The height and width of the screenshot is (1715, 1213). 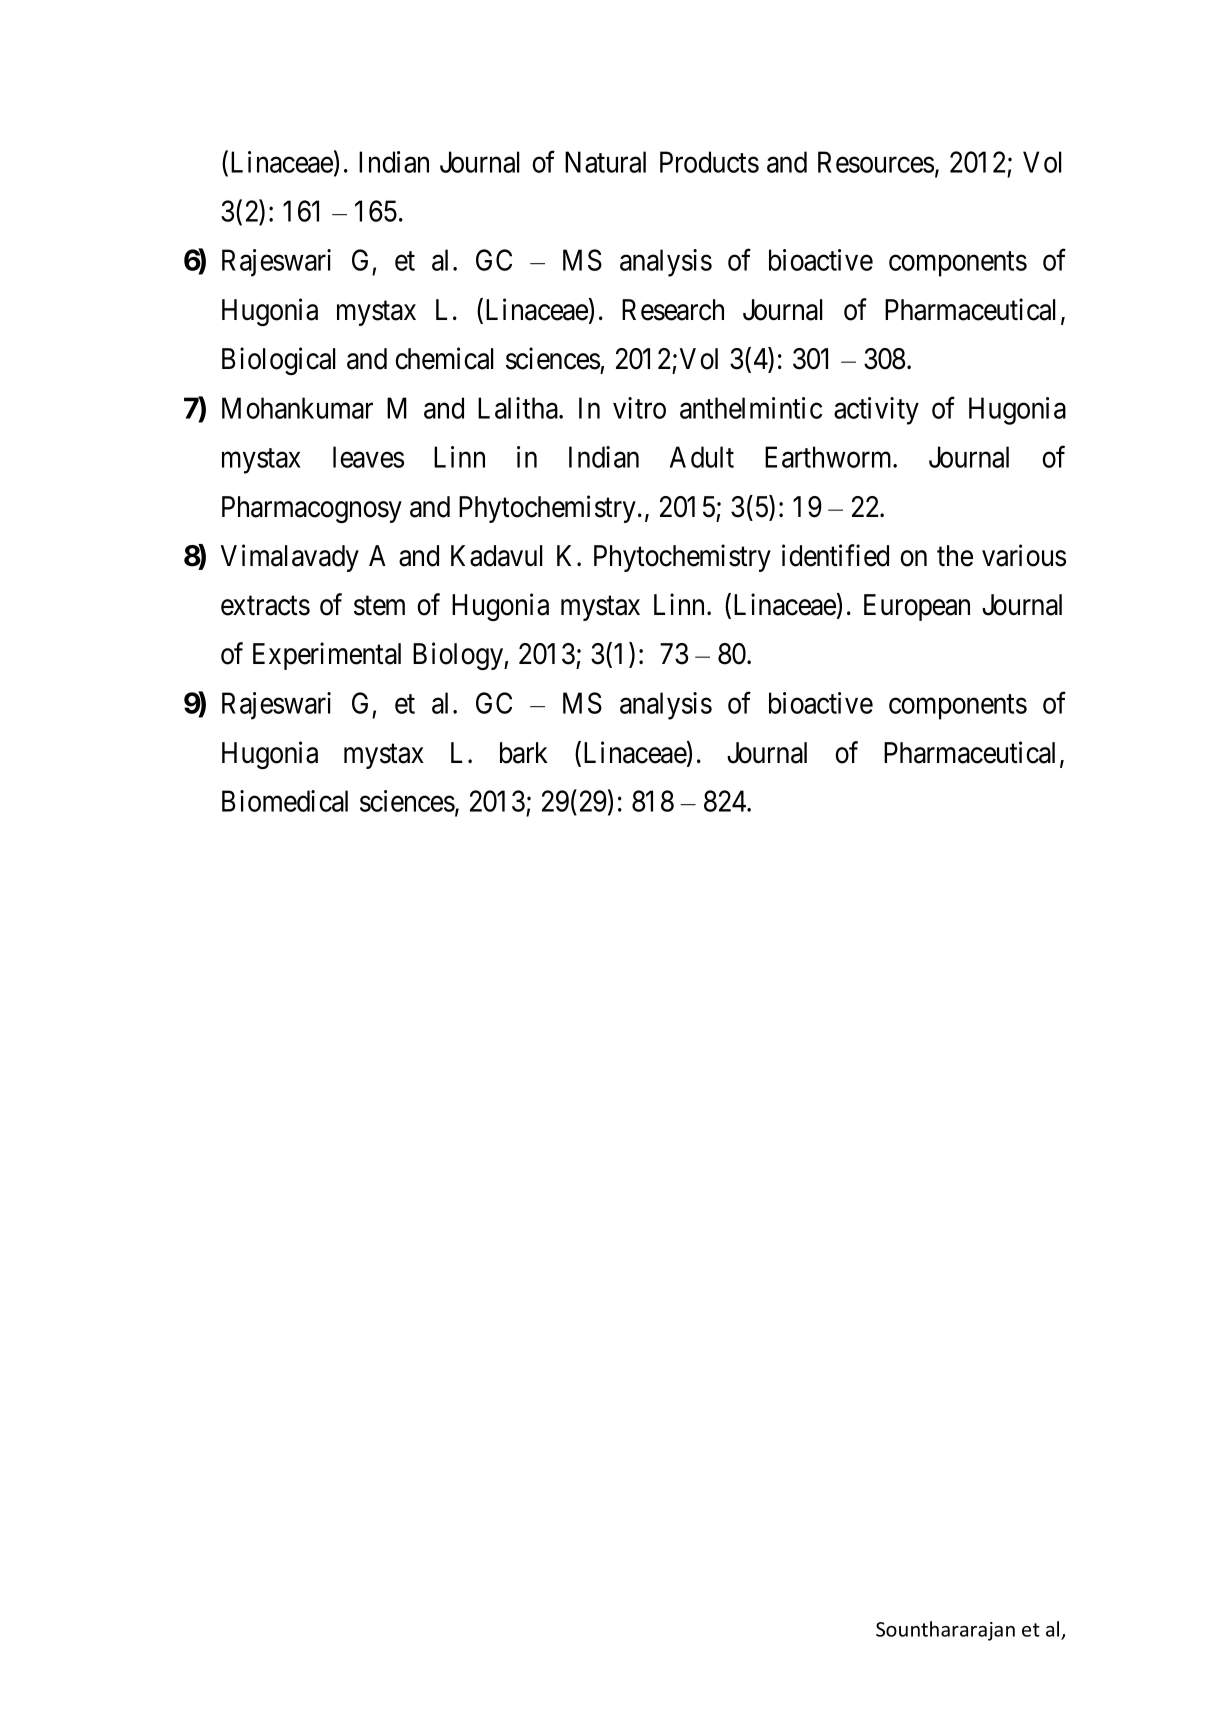 I want to click on Biological, so click(x=279, y=361).
